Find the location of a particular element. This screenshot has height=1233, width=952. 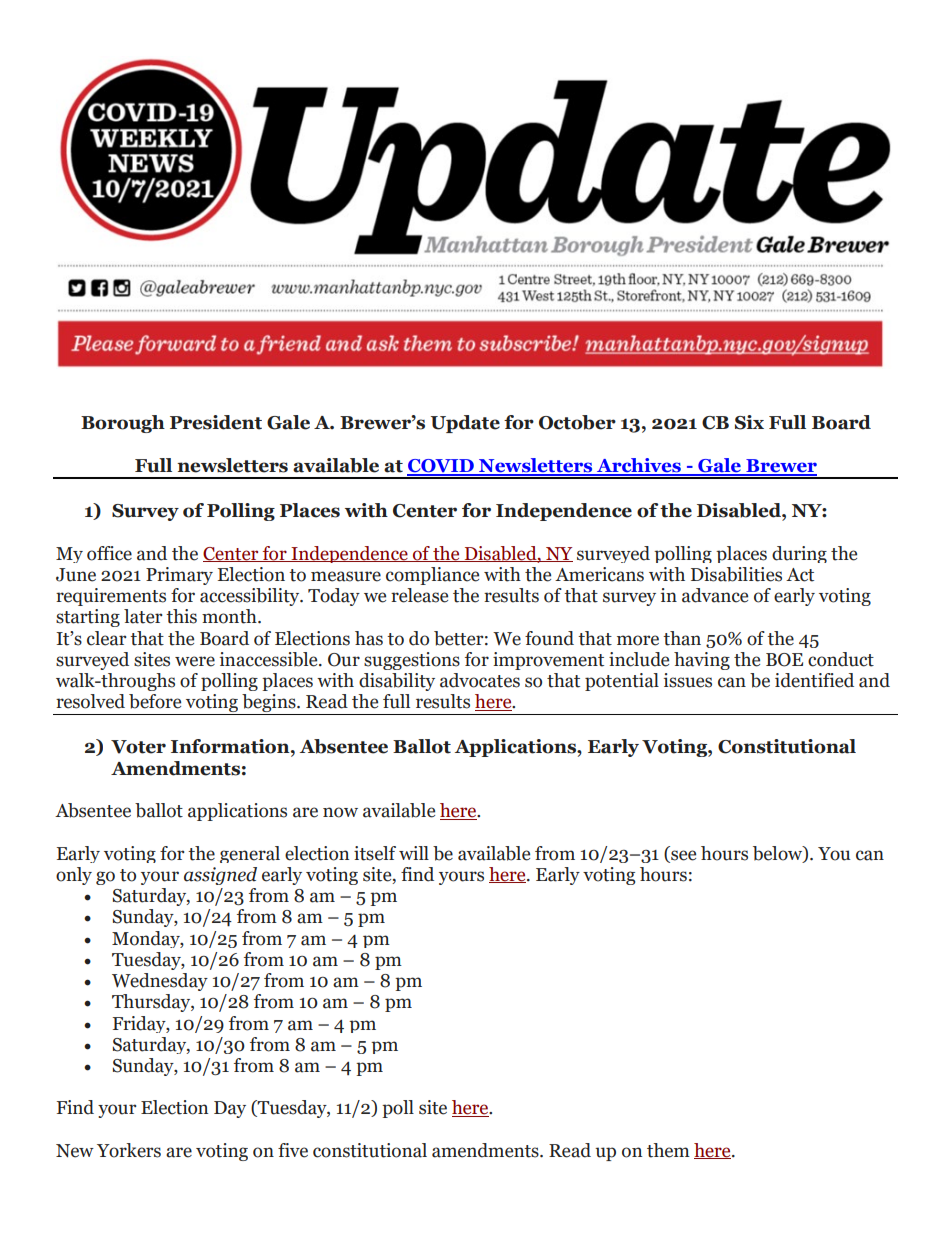

five is located at coordinates (293, 1150).
